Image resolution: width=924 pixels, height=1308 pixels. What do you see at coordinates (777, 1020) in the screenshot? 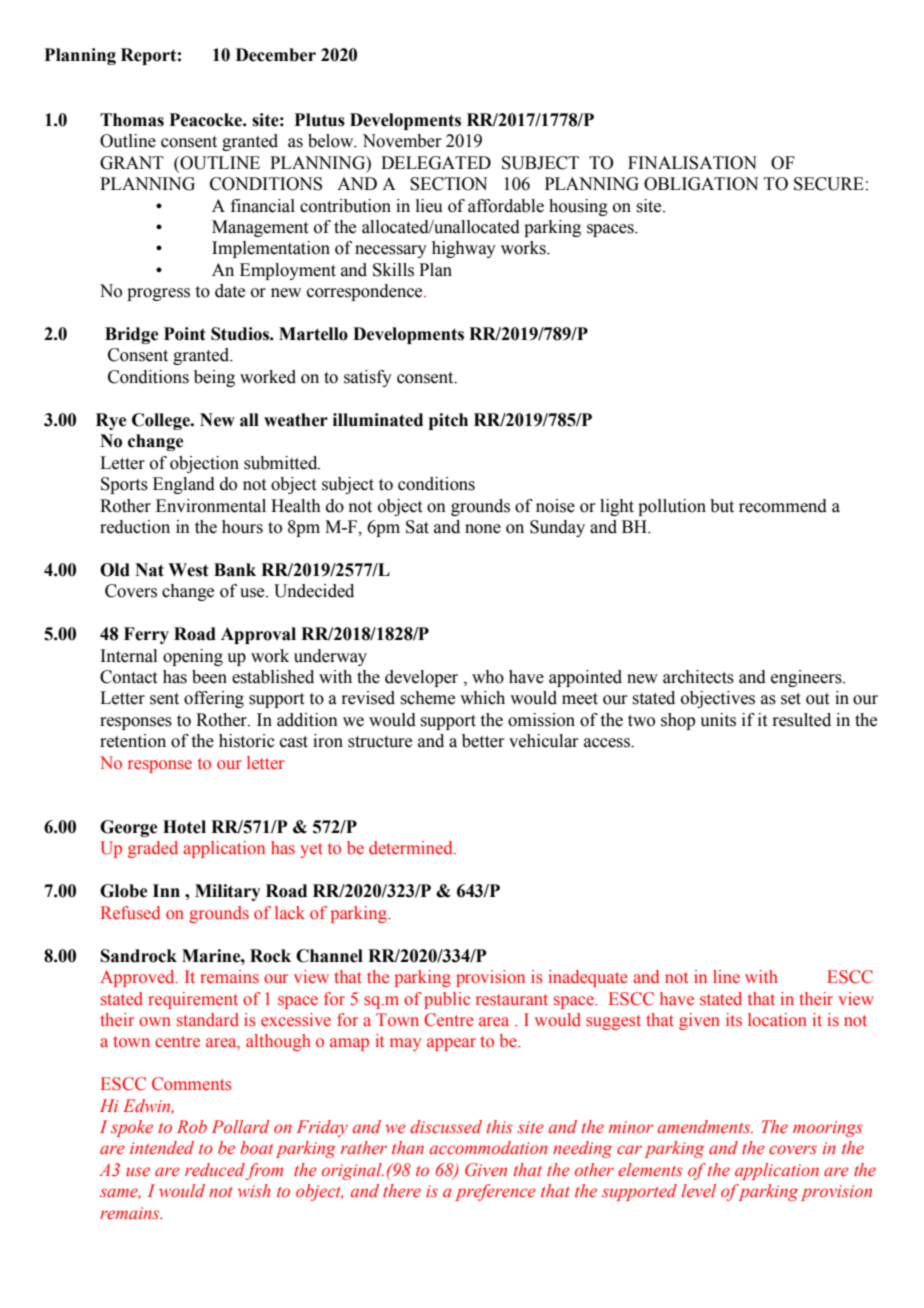
I see `location` at bounding box center [777, 1020].
